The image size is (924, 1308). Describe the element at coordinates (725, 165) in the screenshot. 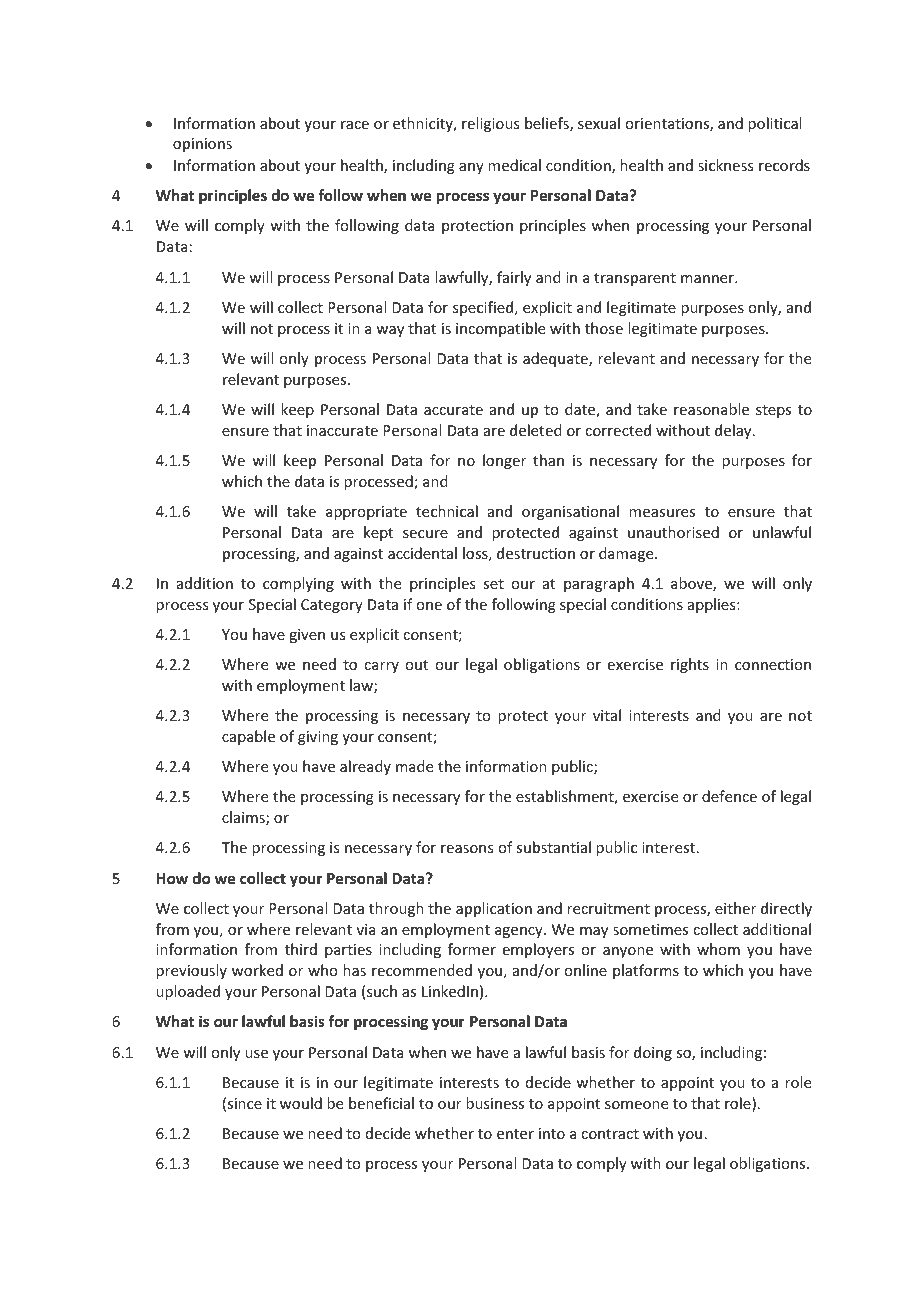

I see `sickness` at that location.
